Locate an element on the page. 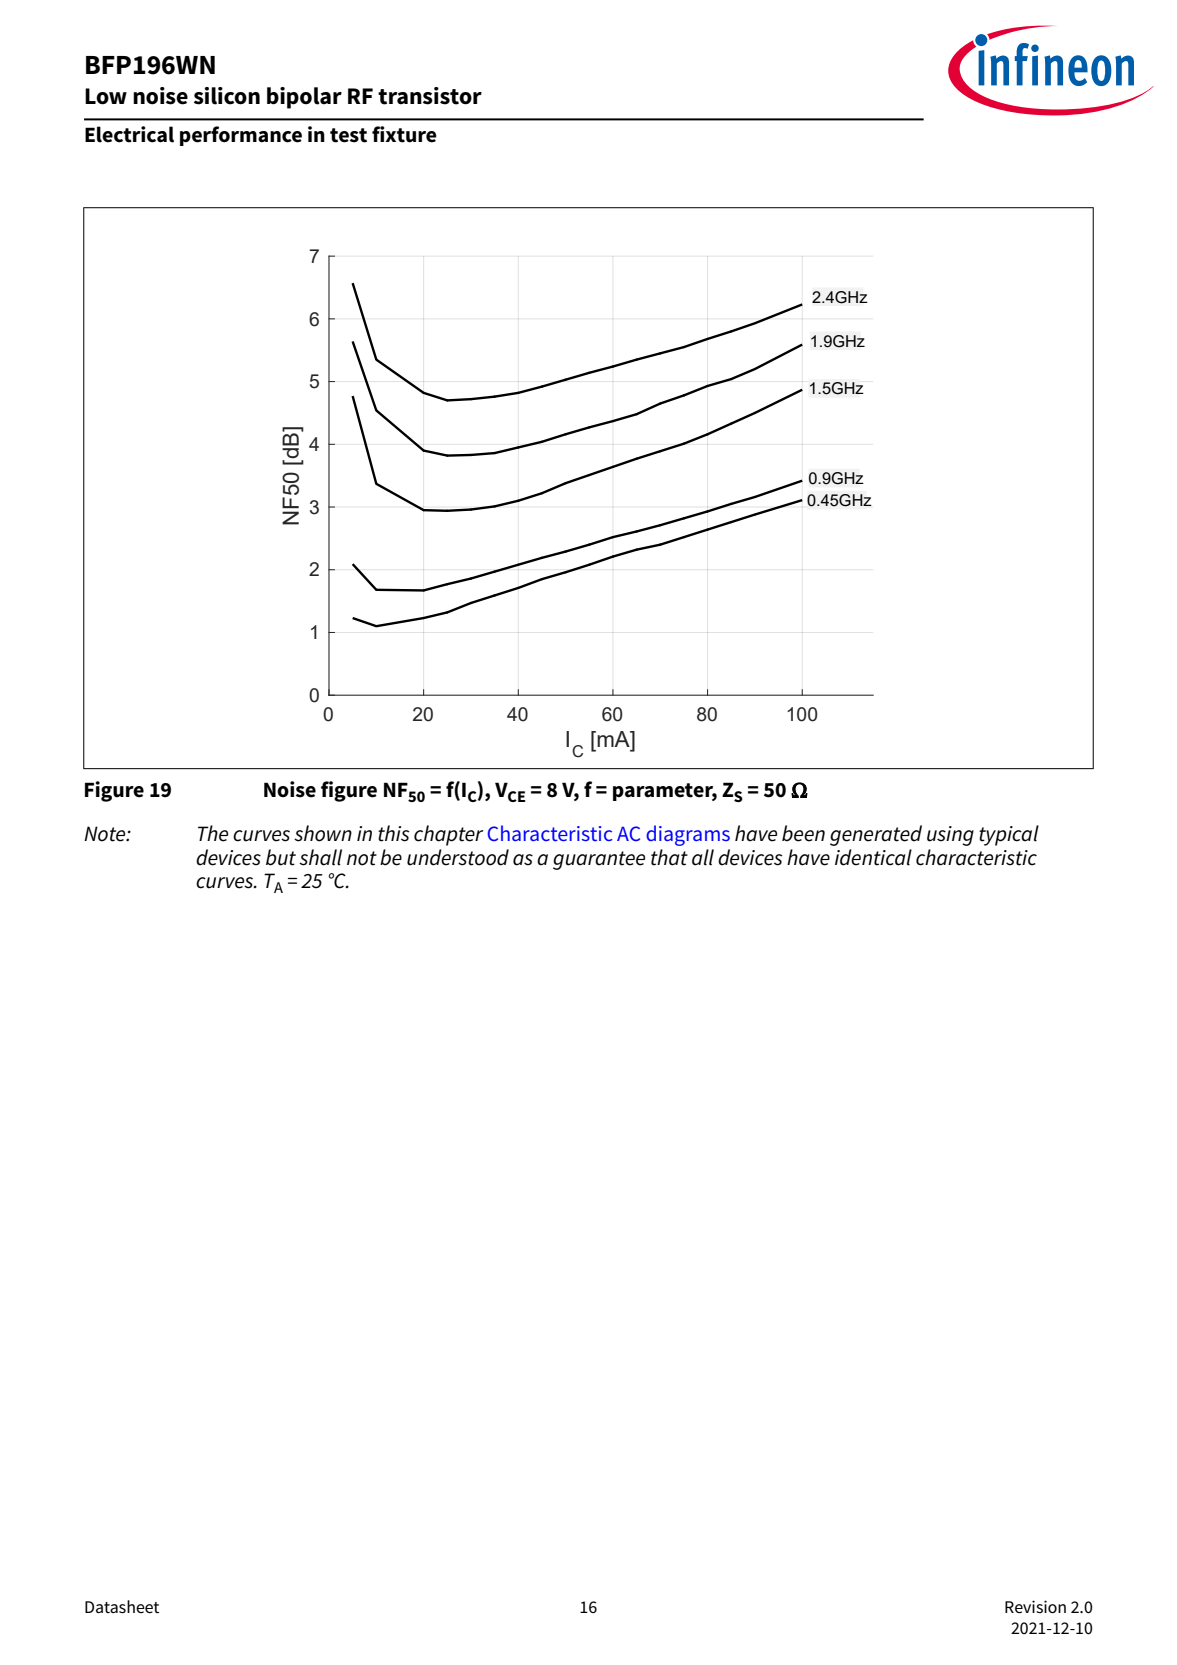 Image resolution: width=1177 pixels, height=1665 pixels. Datasheet is located at coordinates (122, 1607).
